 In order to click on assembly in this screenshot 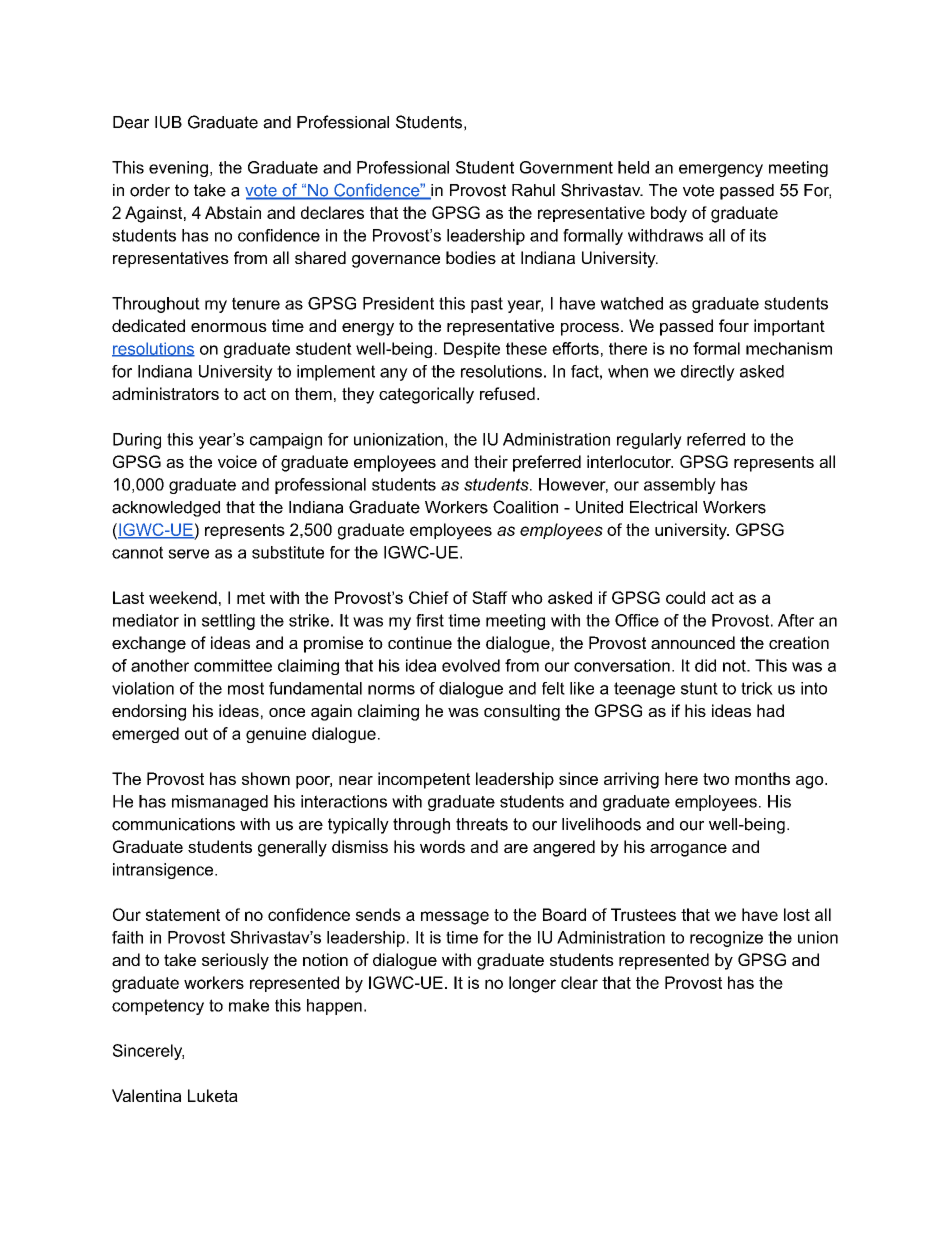, I will do `click(680, 486)`.
